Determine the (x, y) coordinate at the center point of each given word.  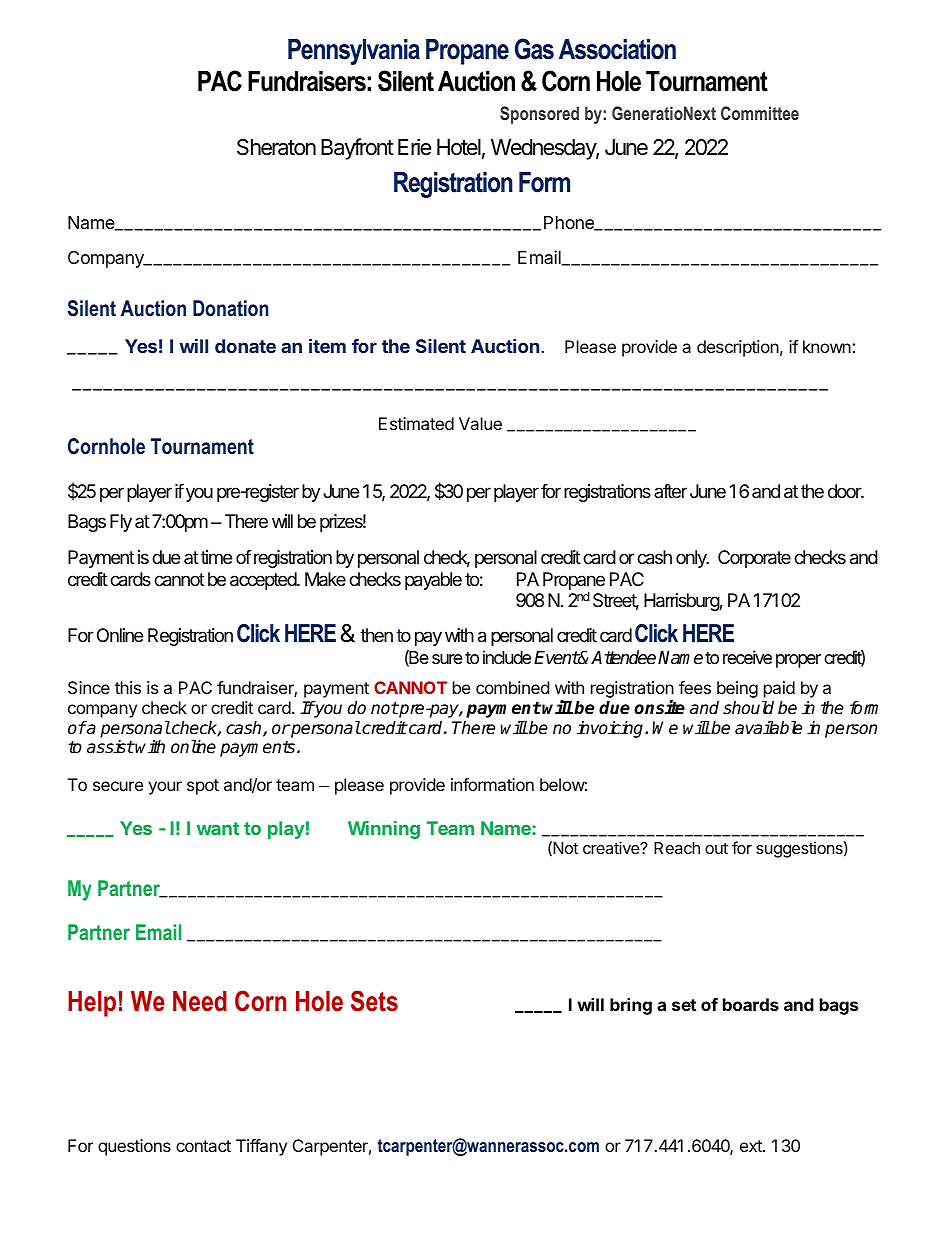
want (218, 828)
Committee (760, 113)
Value (480, 423)
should (748, 708)
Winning (384, 830)
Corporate (754, 559)
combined (512, 687)
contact (203, 1146)
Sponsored (539, 115)
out (716, 848)
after (670, 491)
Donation (231, 308)
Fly (121, 523)
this (128, 687)
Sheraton (276, 147)
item (327, 345)
